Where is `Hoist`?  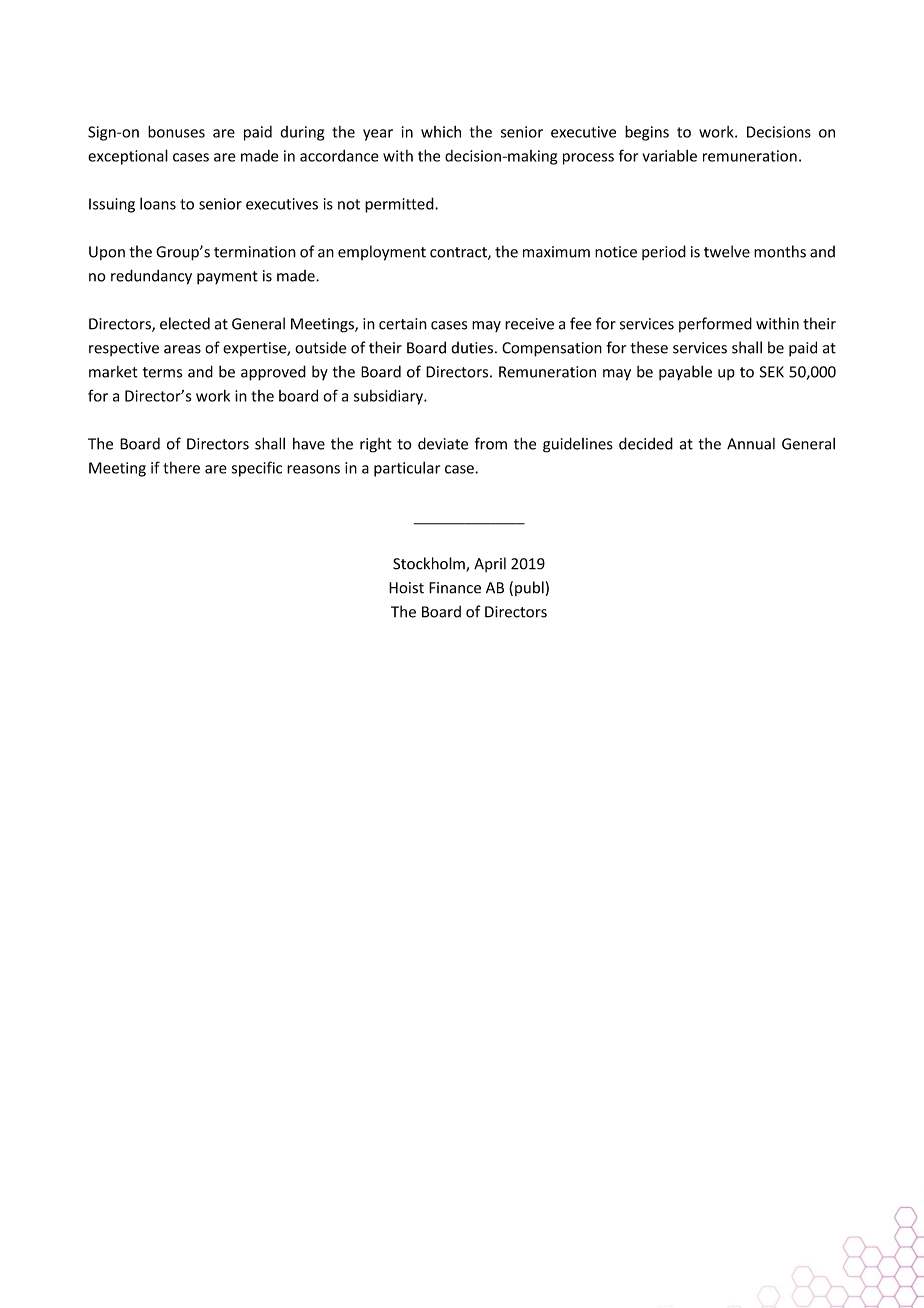 Hoist is located at coordinates (406, 588).
